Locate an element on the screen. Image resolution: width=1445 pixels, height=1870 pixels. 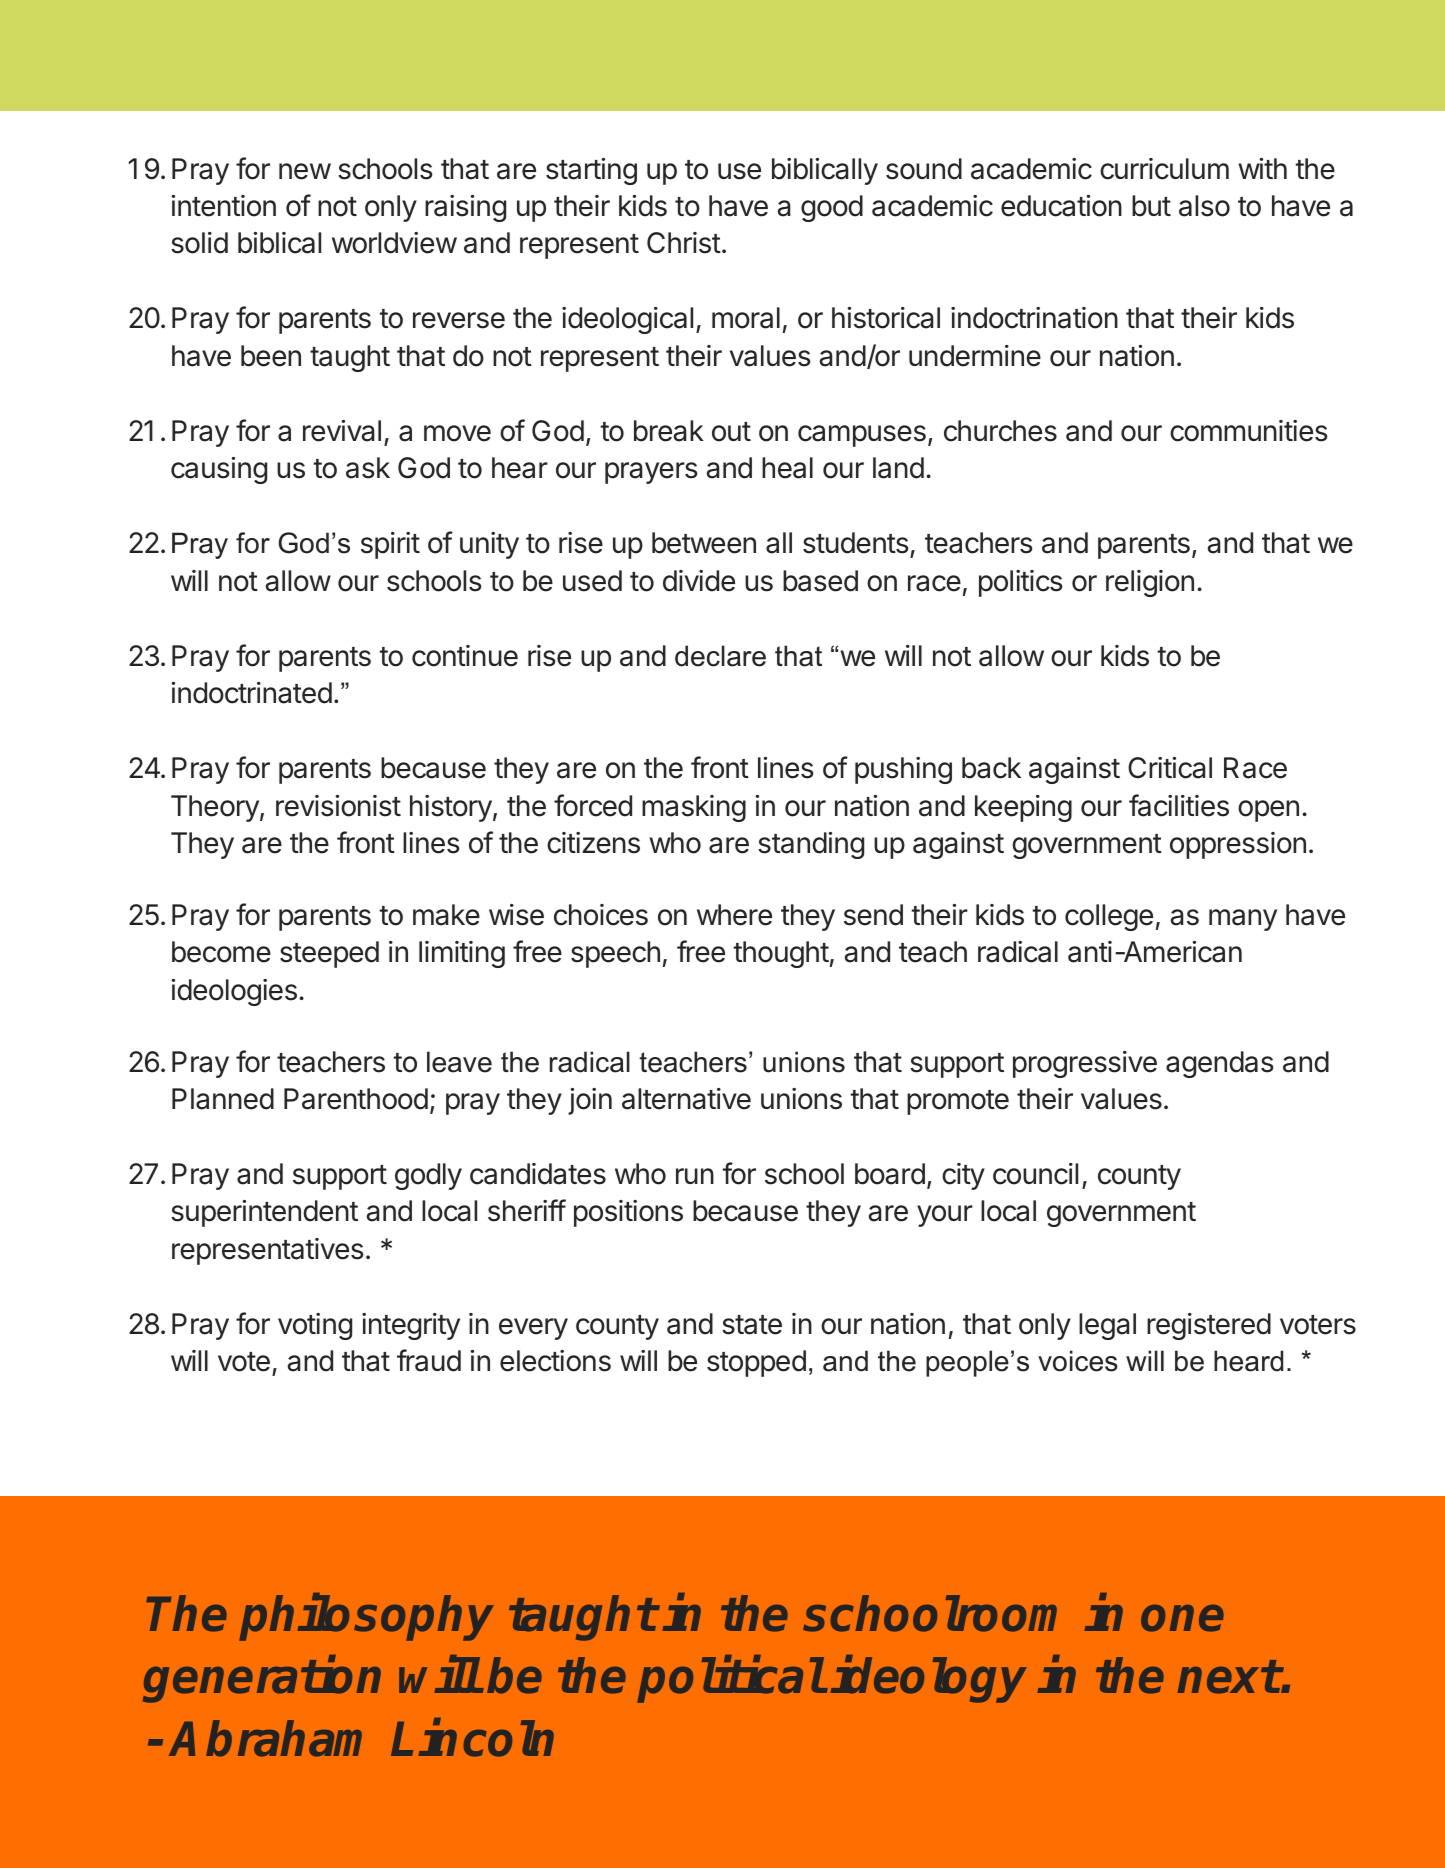
thought is located at coordinates (781, 954).
